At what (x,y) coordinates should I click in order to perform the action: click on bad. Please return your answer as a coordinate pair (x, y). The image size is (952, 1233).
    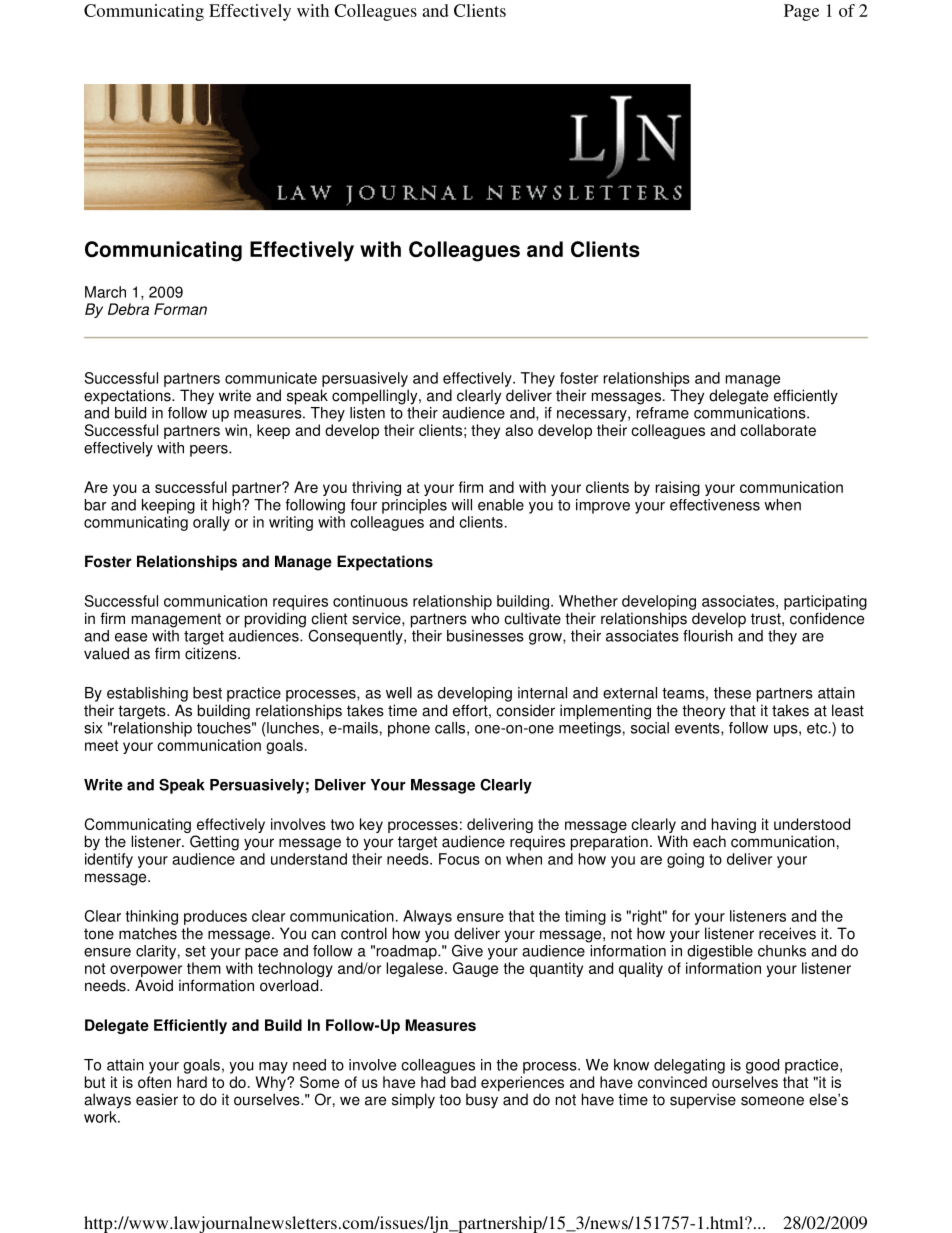
    Looking at the image, I should click on (463, 1082).
